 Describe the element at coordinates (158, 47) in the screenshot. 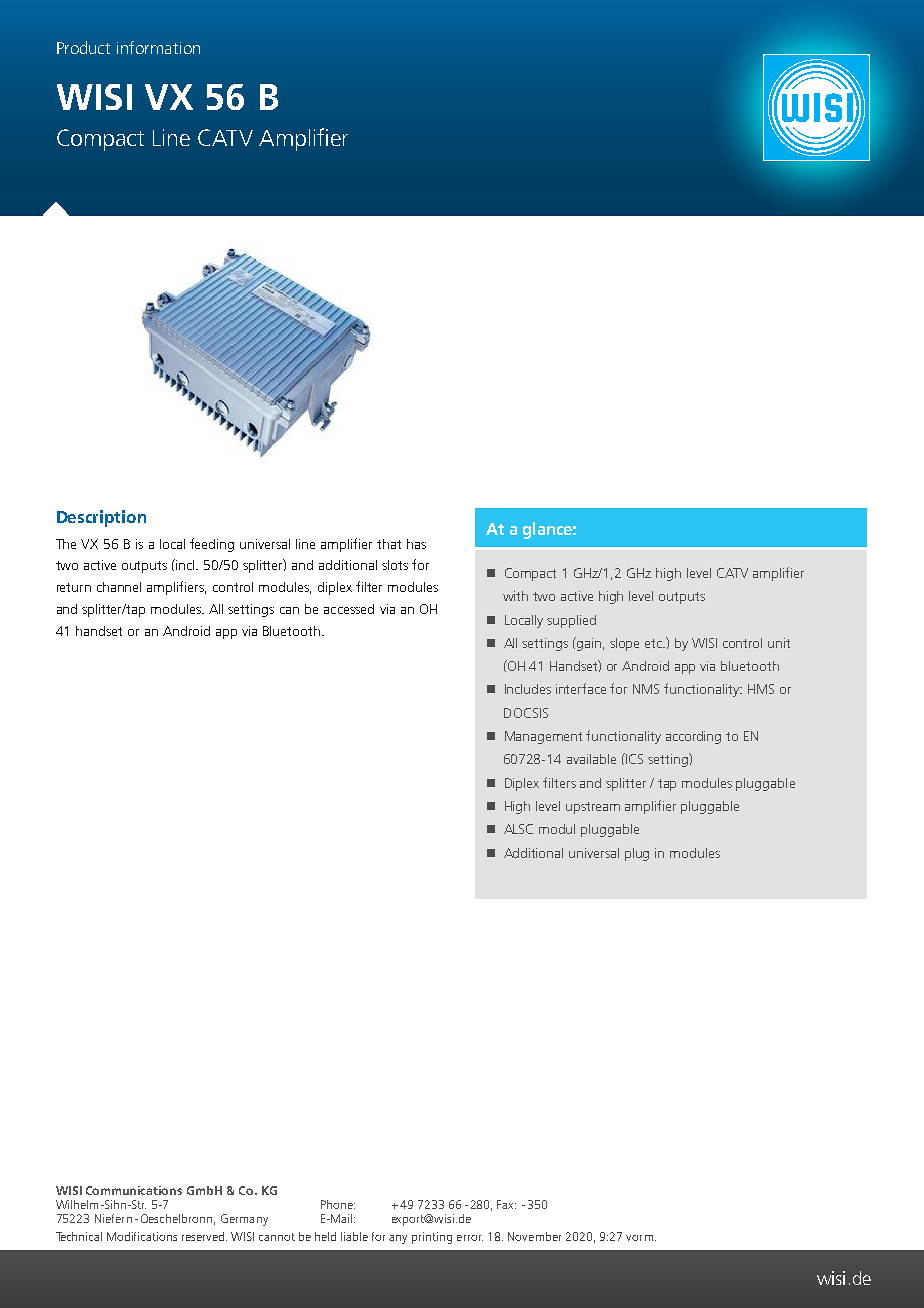

I see `information` at that location.
